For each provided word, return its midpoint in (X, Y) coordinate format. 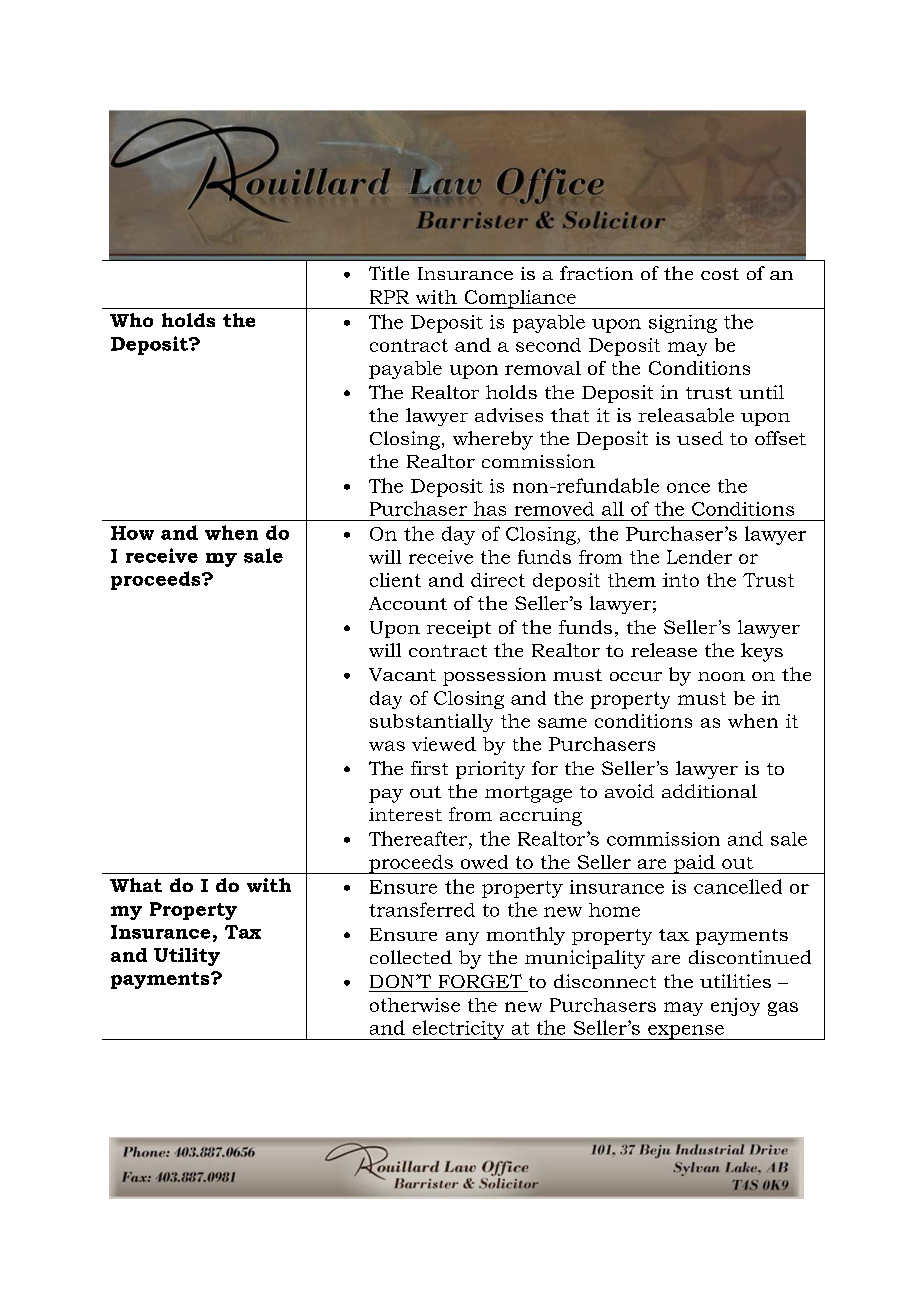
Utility (187, 957)
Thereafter (419, 838)
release (664, 650)
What (136, 885)
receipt (459, 629)
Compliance (520, 299)
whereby (493, 440)
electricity (458, 1030)
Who (131, 320)
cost (720, 274)
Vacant (402, 674)
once (688, 488)
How (132, 533)
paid (694, 864)
